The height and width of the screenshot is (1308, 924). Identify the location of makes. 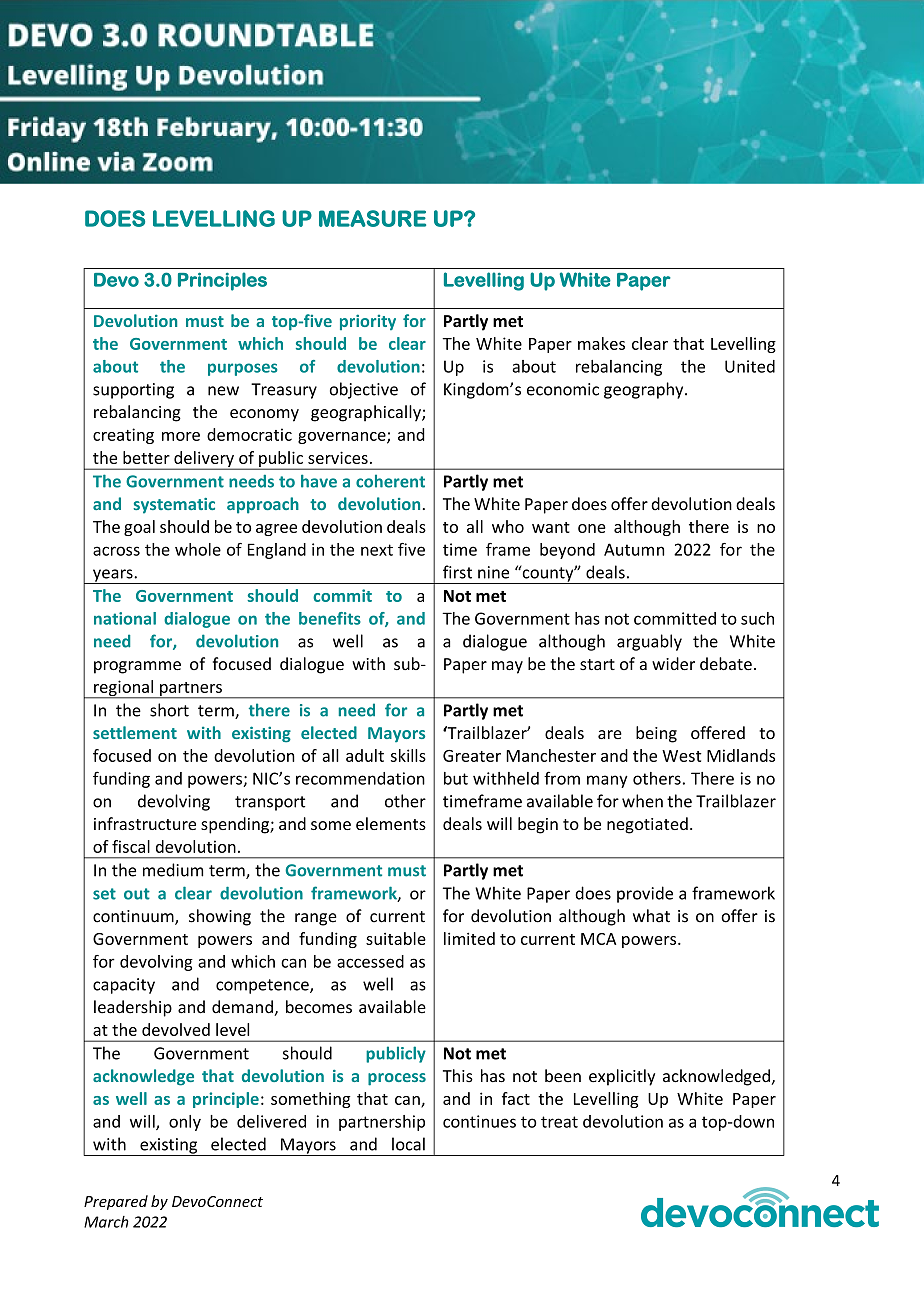
(601, 343).
